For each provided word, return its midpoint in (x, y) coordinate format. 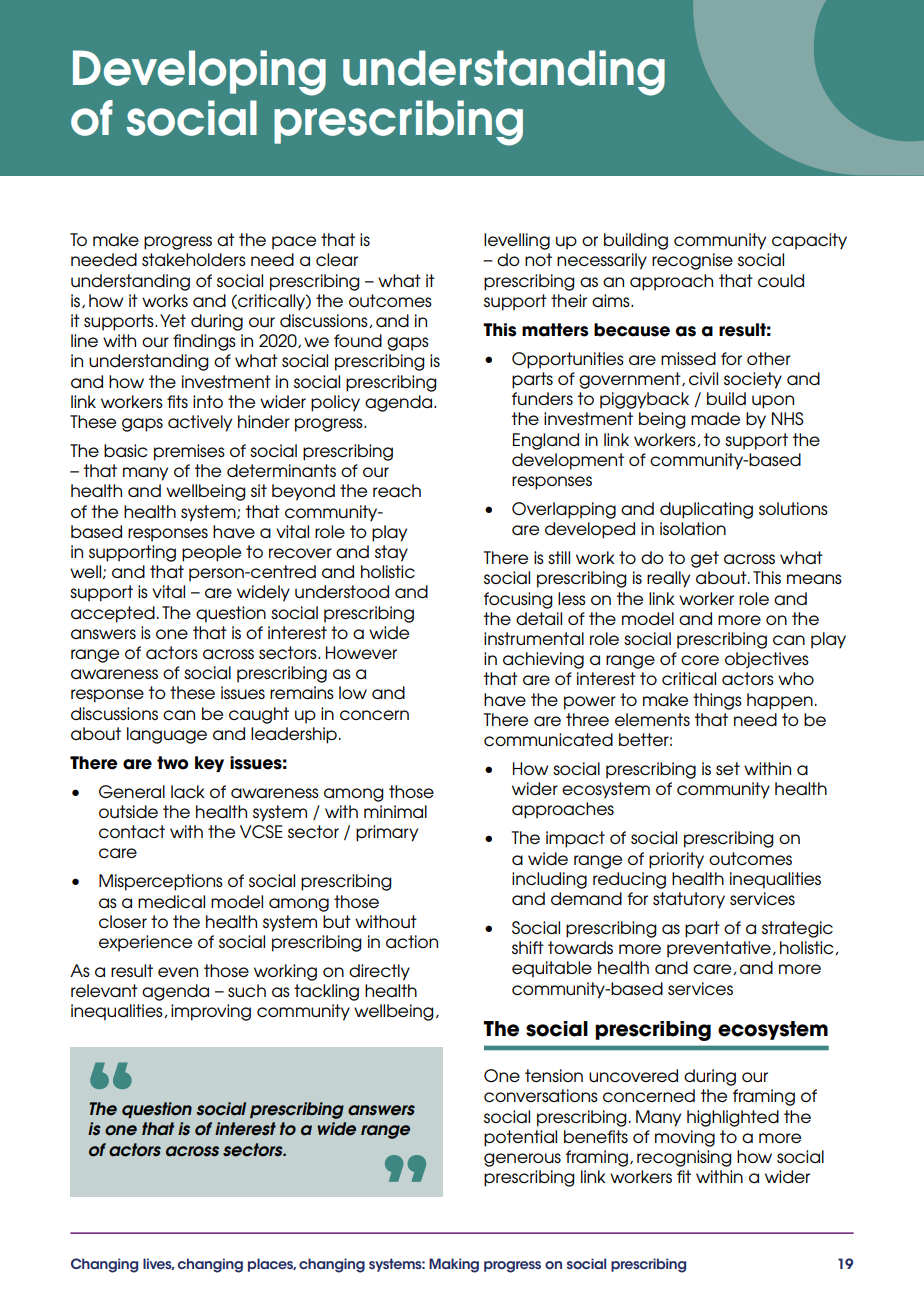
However (361, 652)
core (700, 660)
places (272, 1265)
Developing (199, 73)
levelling (517, 241)
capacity (809, 241)
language (167, 735)
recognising (684, 1158)
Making (454, 1265)
